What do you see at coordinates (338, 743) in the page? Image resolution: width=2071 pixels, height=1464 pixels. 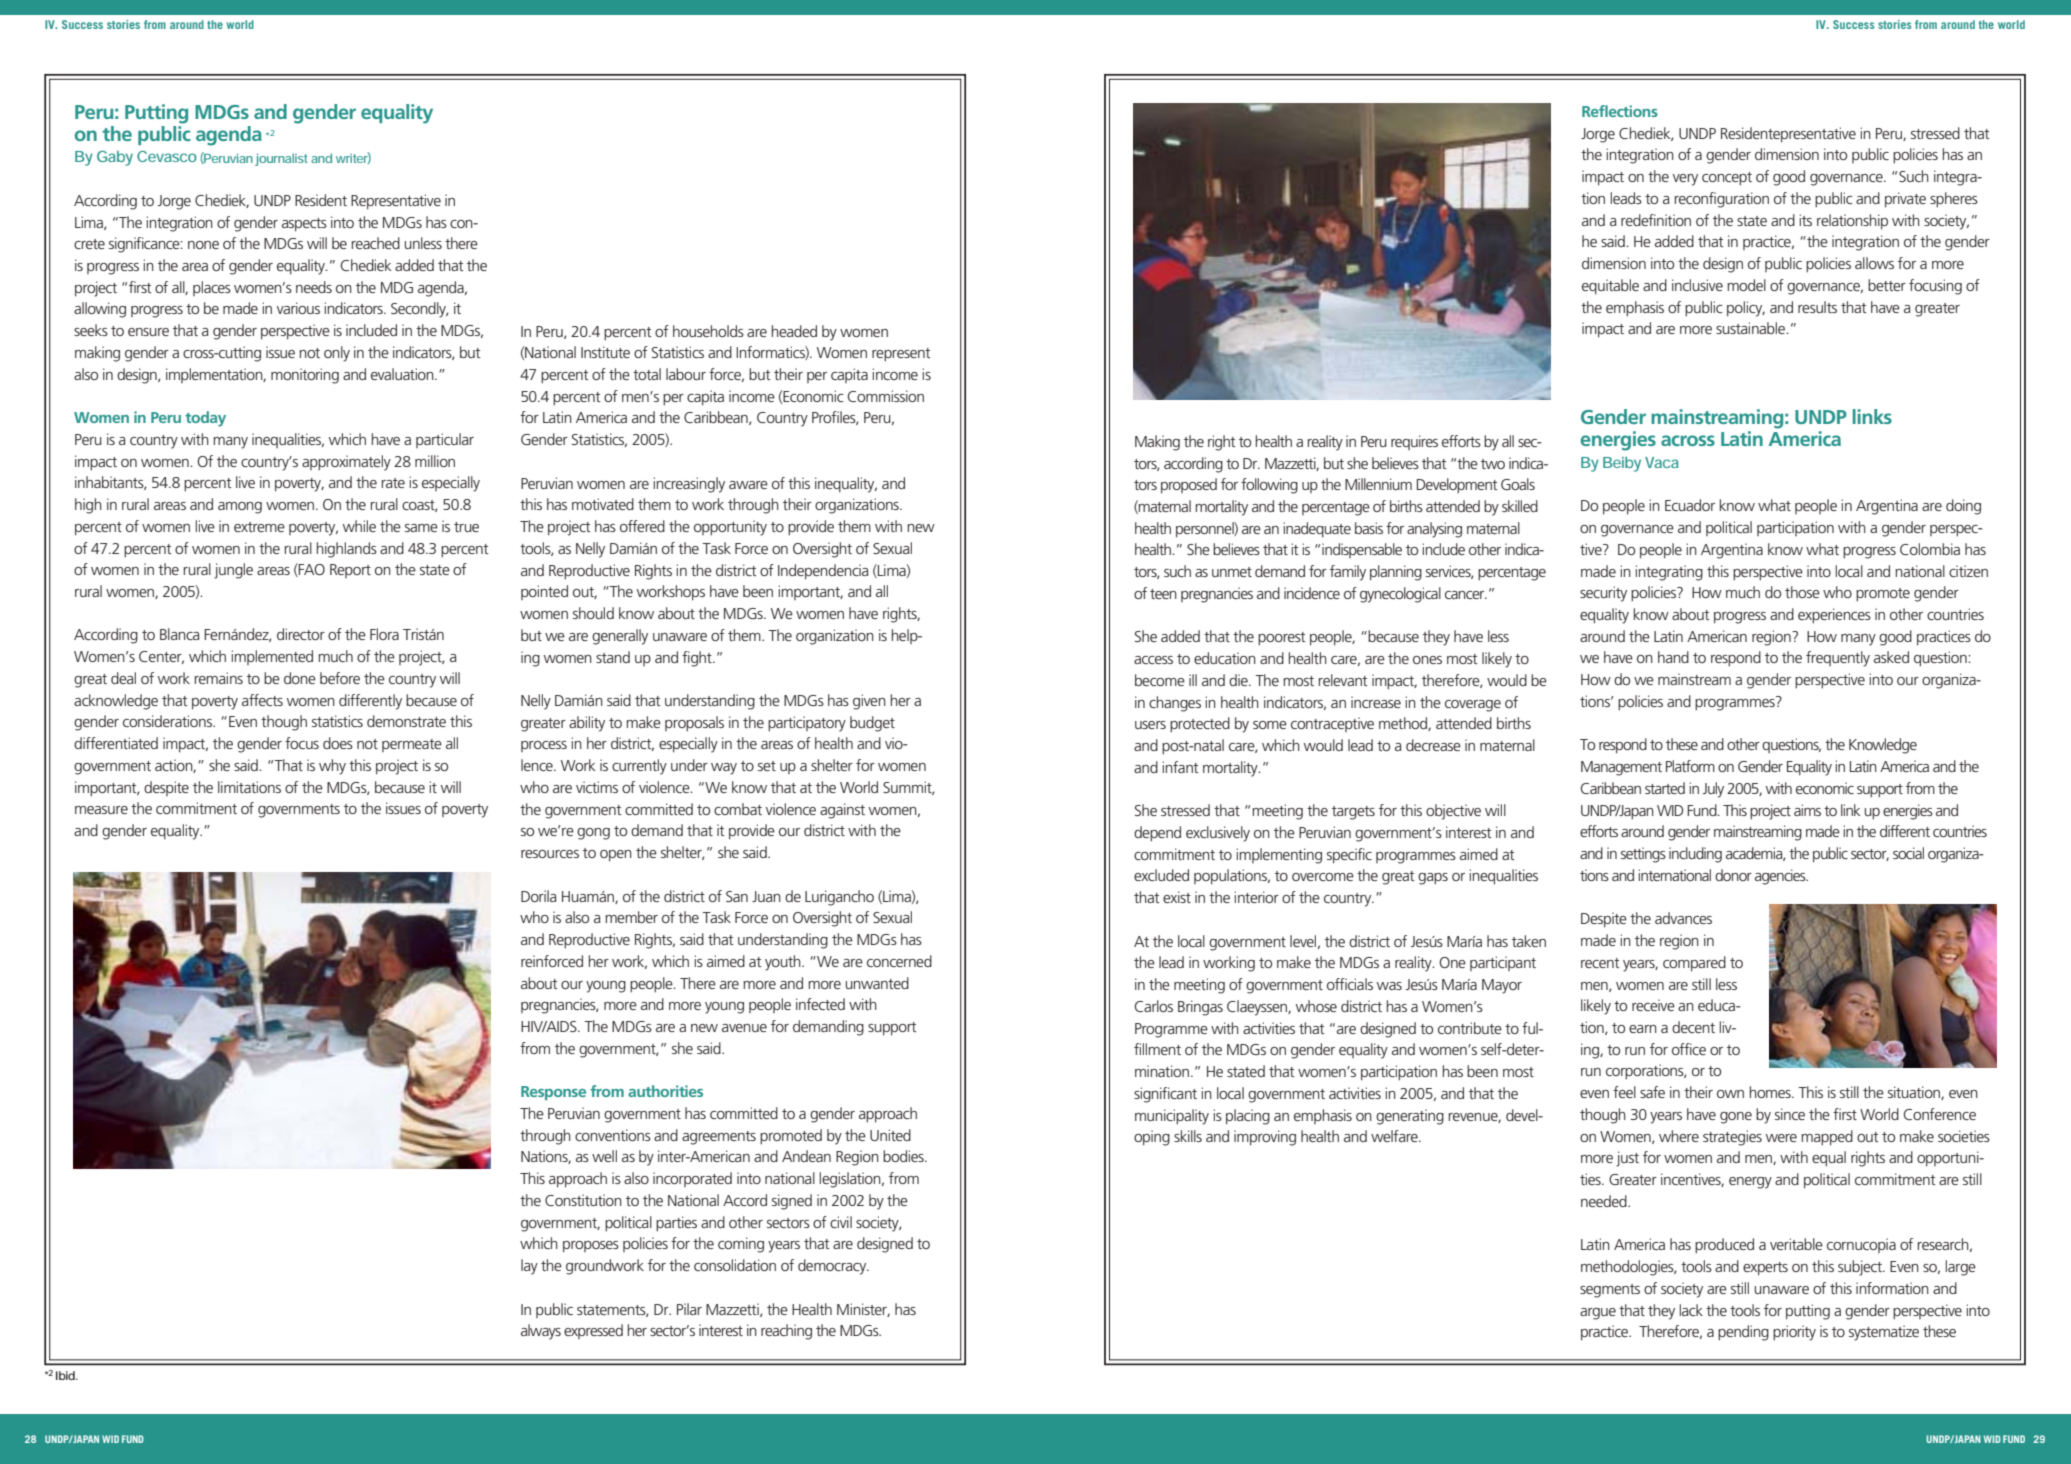 I see `does` at bounding box center [338, 743].
